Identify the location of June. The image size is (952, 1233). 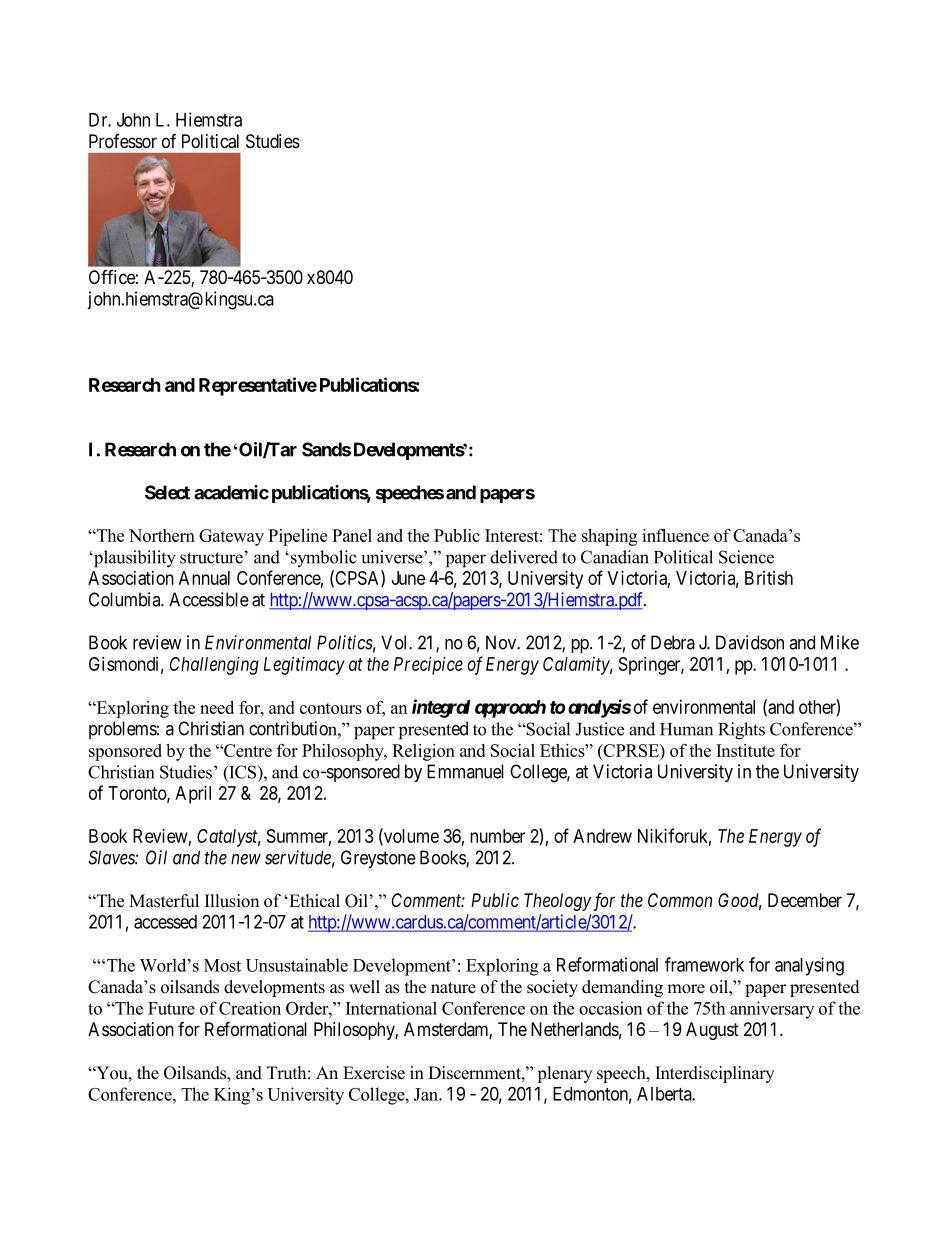
(408, 578).
